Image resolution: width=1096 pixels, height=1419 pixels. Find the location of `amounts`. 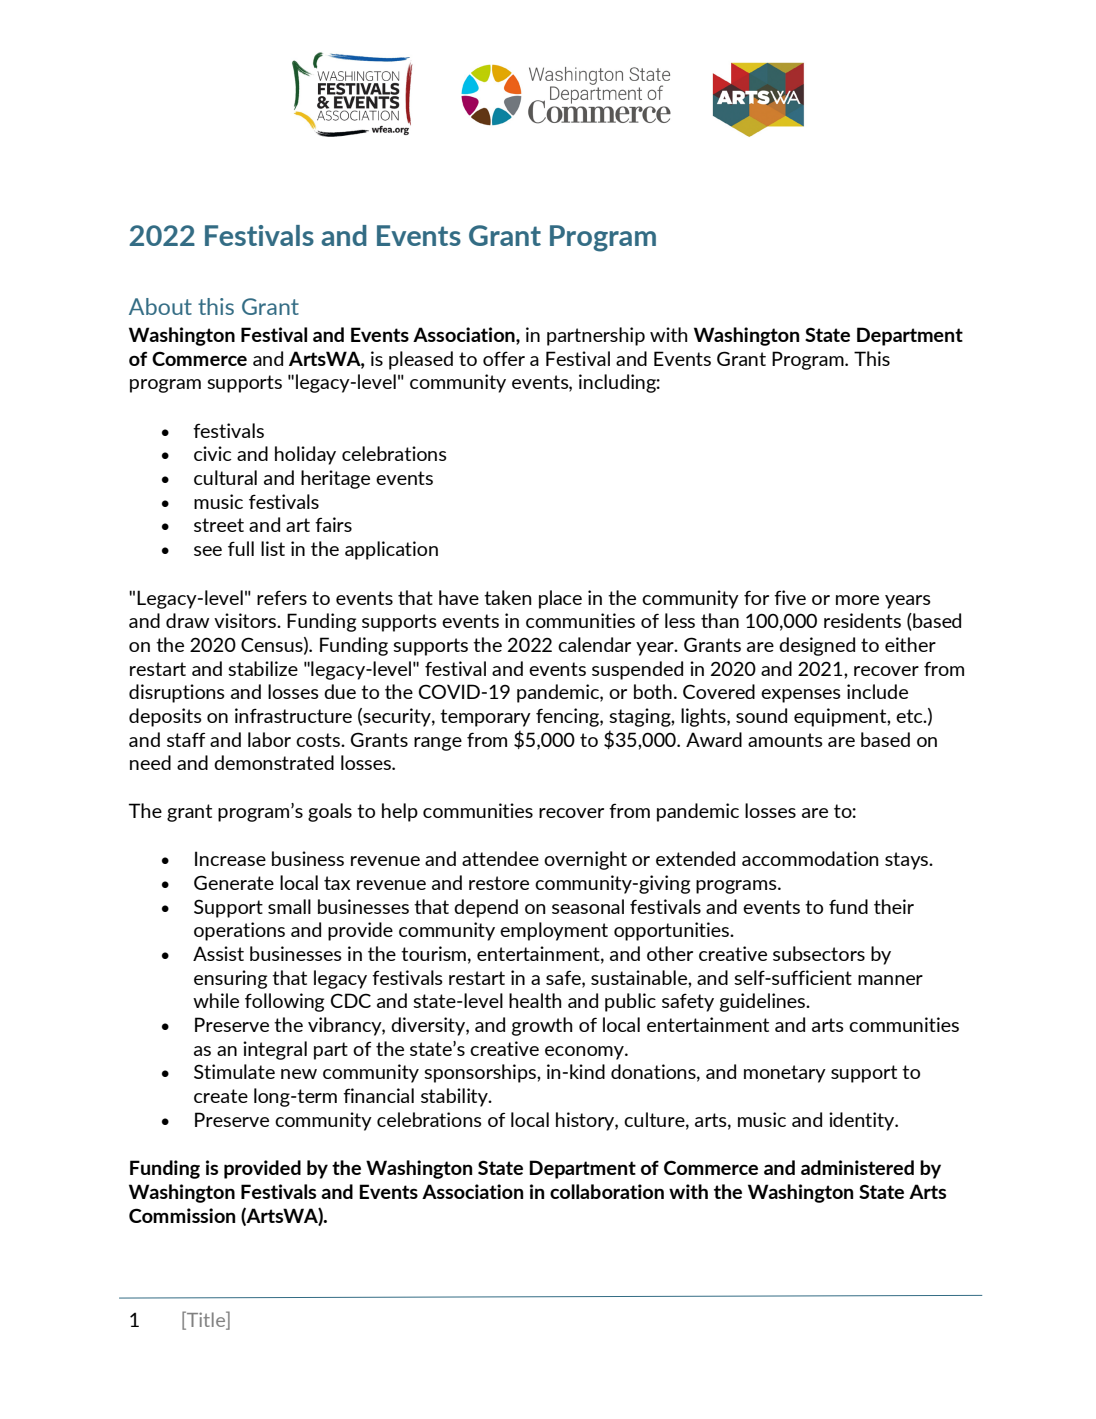

amounts is located at coordinates (785, 740).
